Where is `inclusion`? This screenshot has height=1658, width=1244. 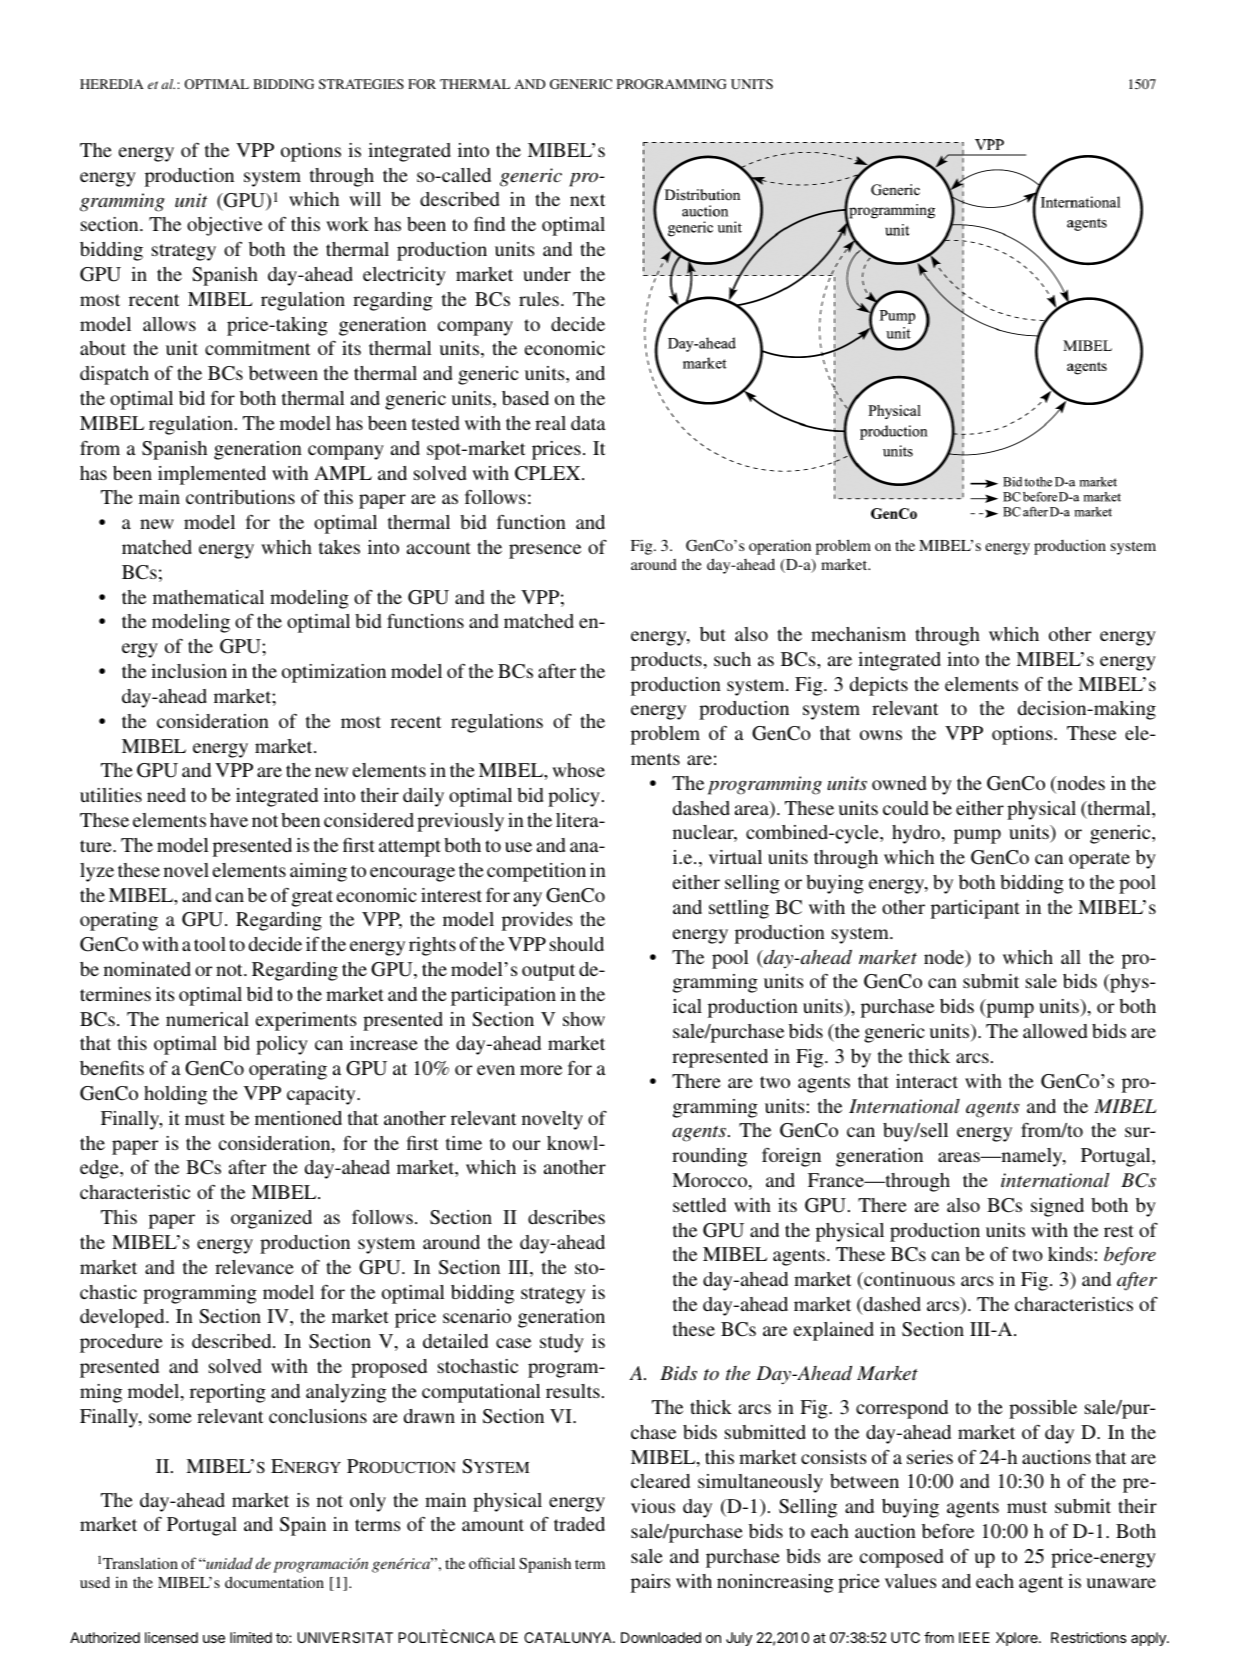
inclusion is located at coordinates (189, 671).
